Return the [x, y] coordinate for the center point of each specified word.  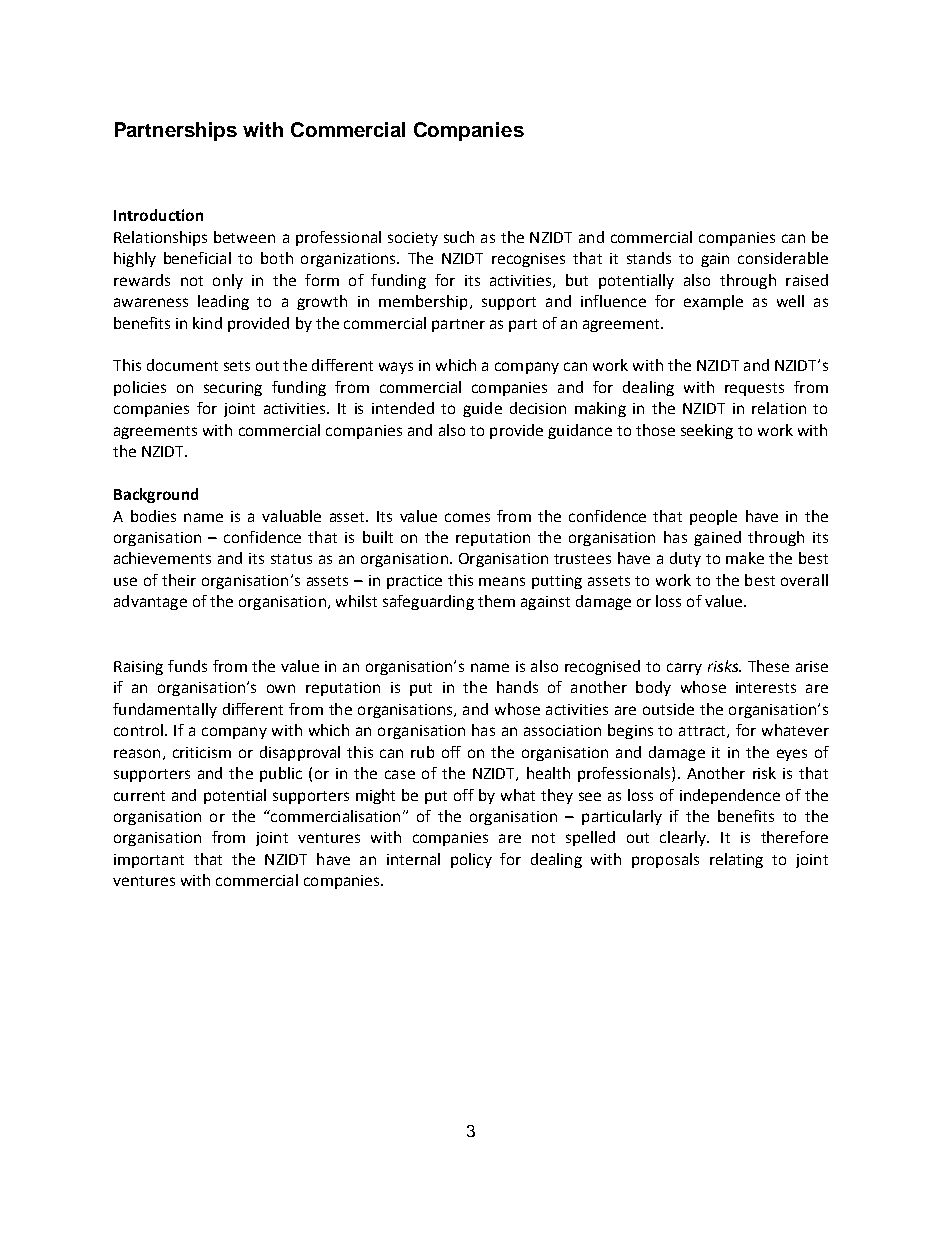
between [244, 237]
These [768, 666]
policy [471, 860]
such [459, 237]
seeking [707, 431]
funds [187, 666]
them [496, 601]
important [149, 861]
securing [233, 389]
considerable [783, 258]
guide [482, 409]
